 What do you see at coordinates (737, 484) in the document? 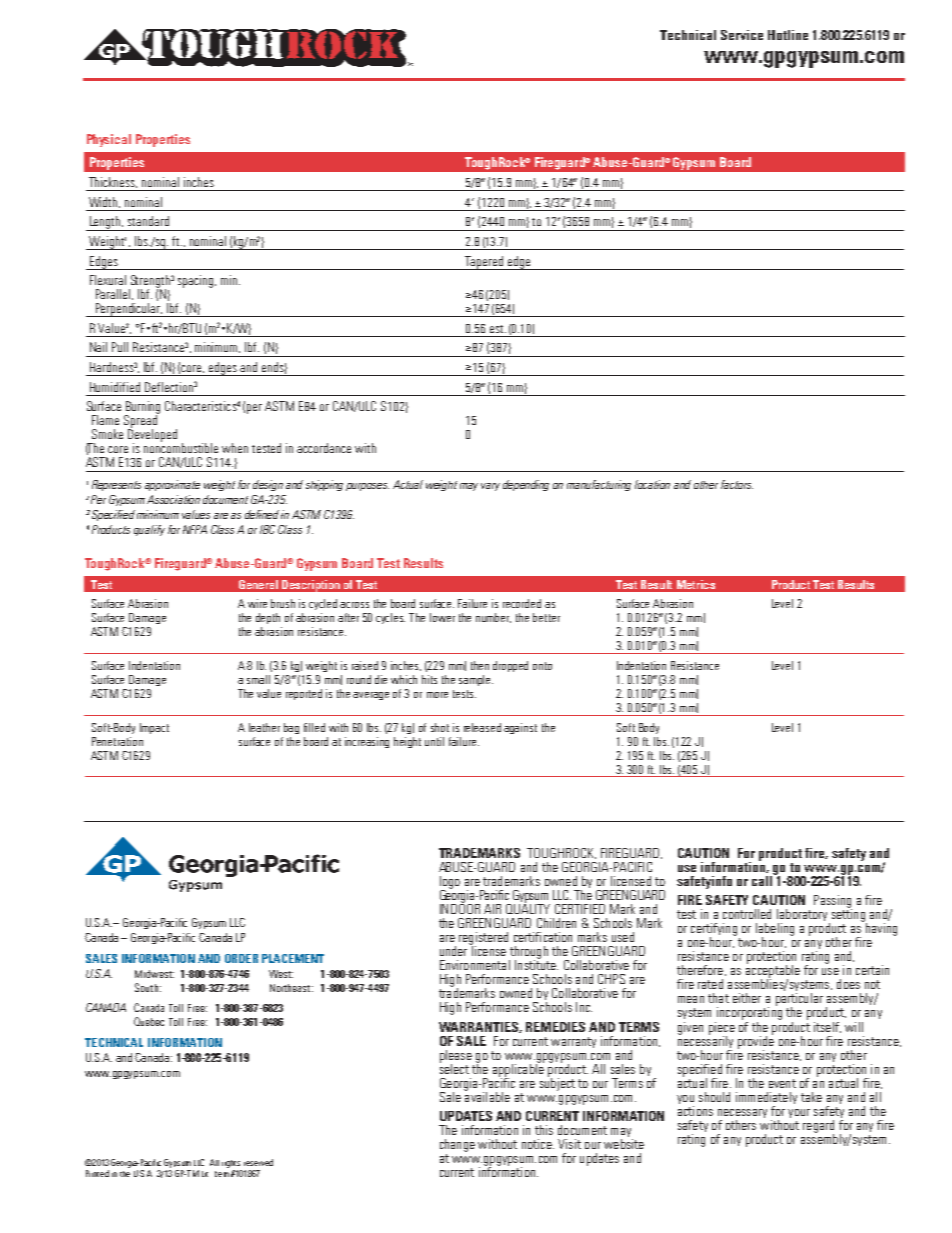
I see `factors` at bounding box center [737, 484].
